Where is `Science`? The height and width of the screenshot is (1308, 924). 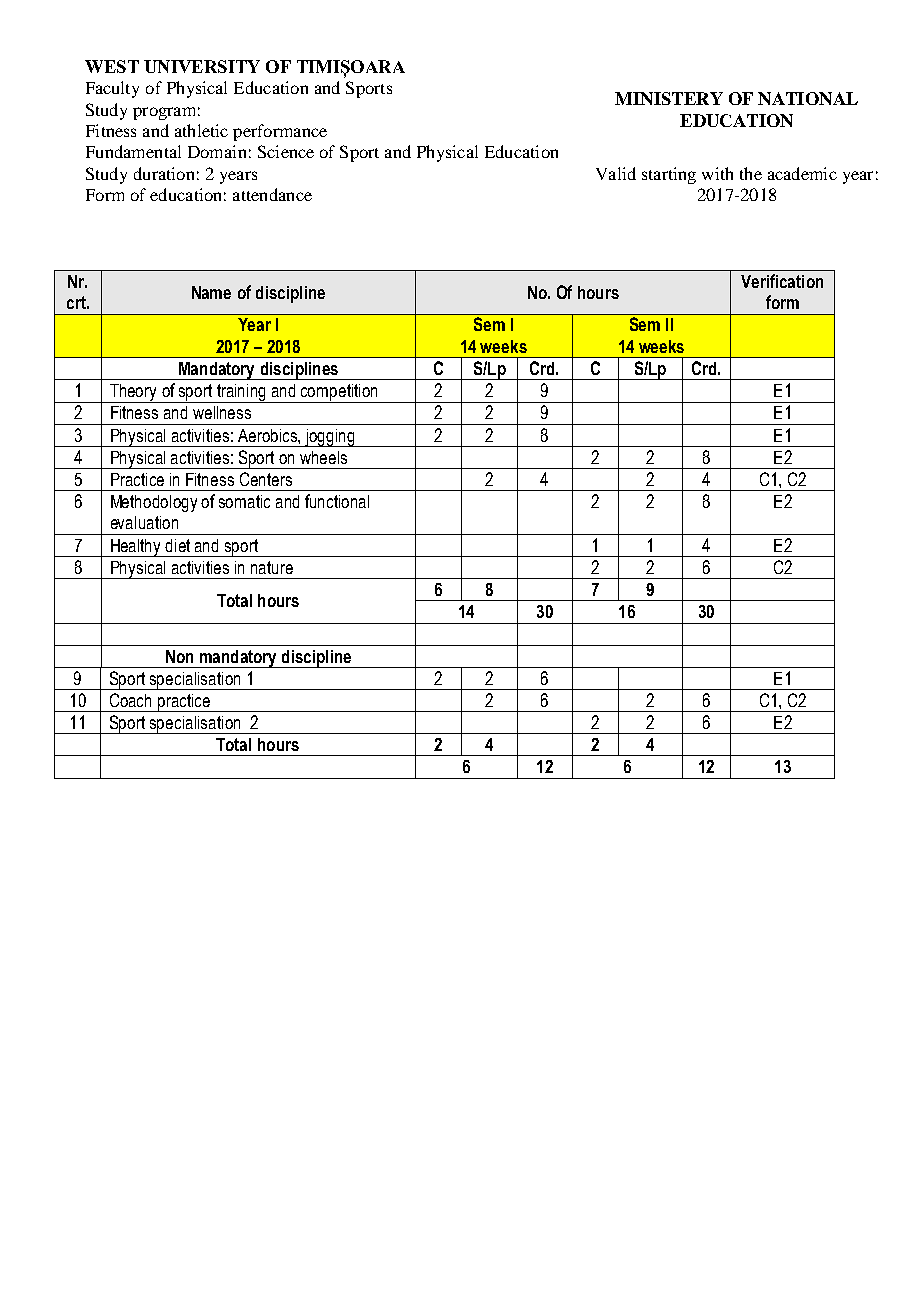 Science is located at coordinates (286, 151).
